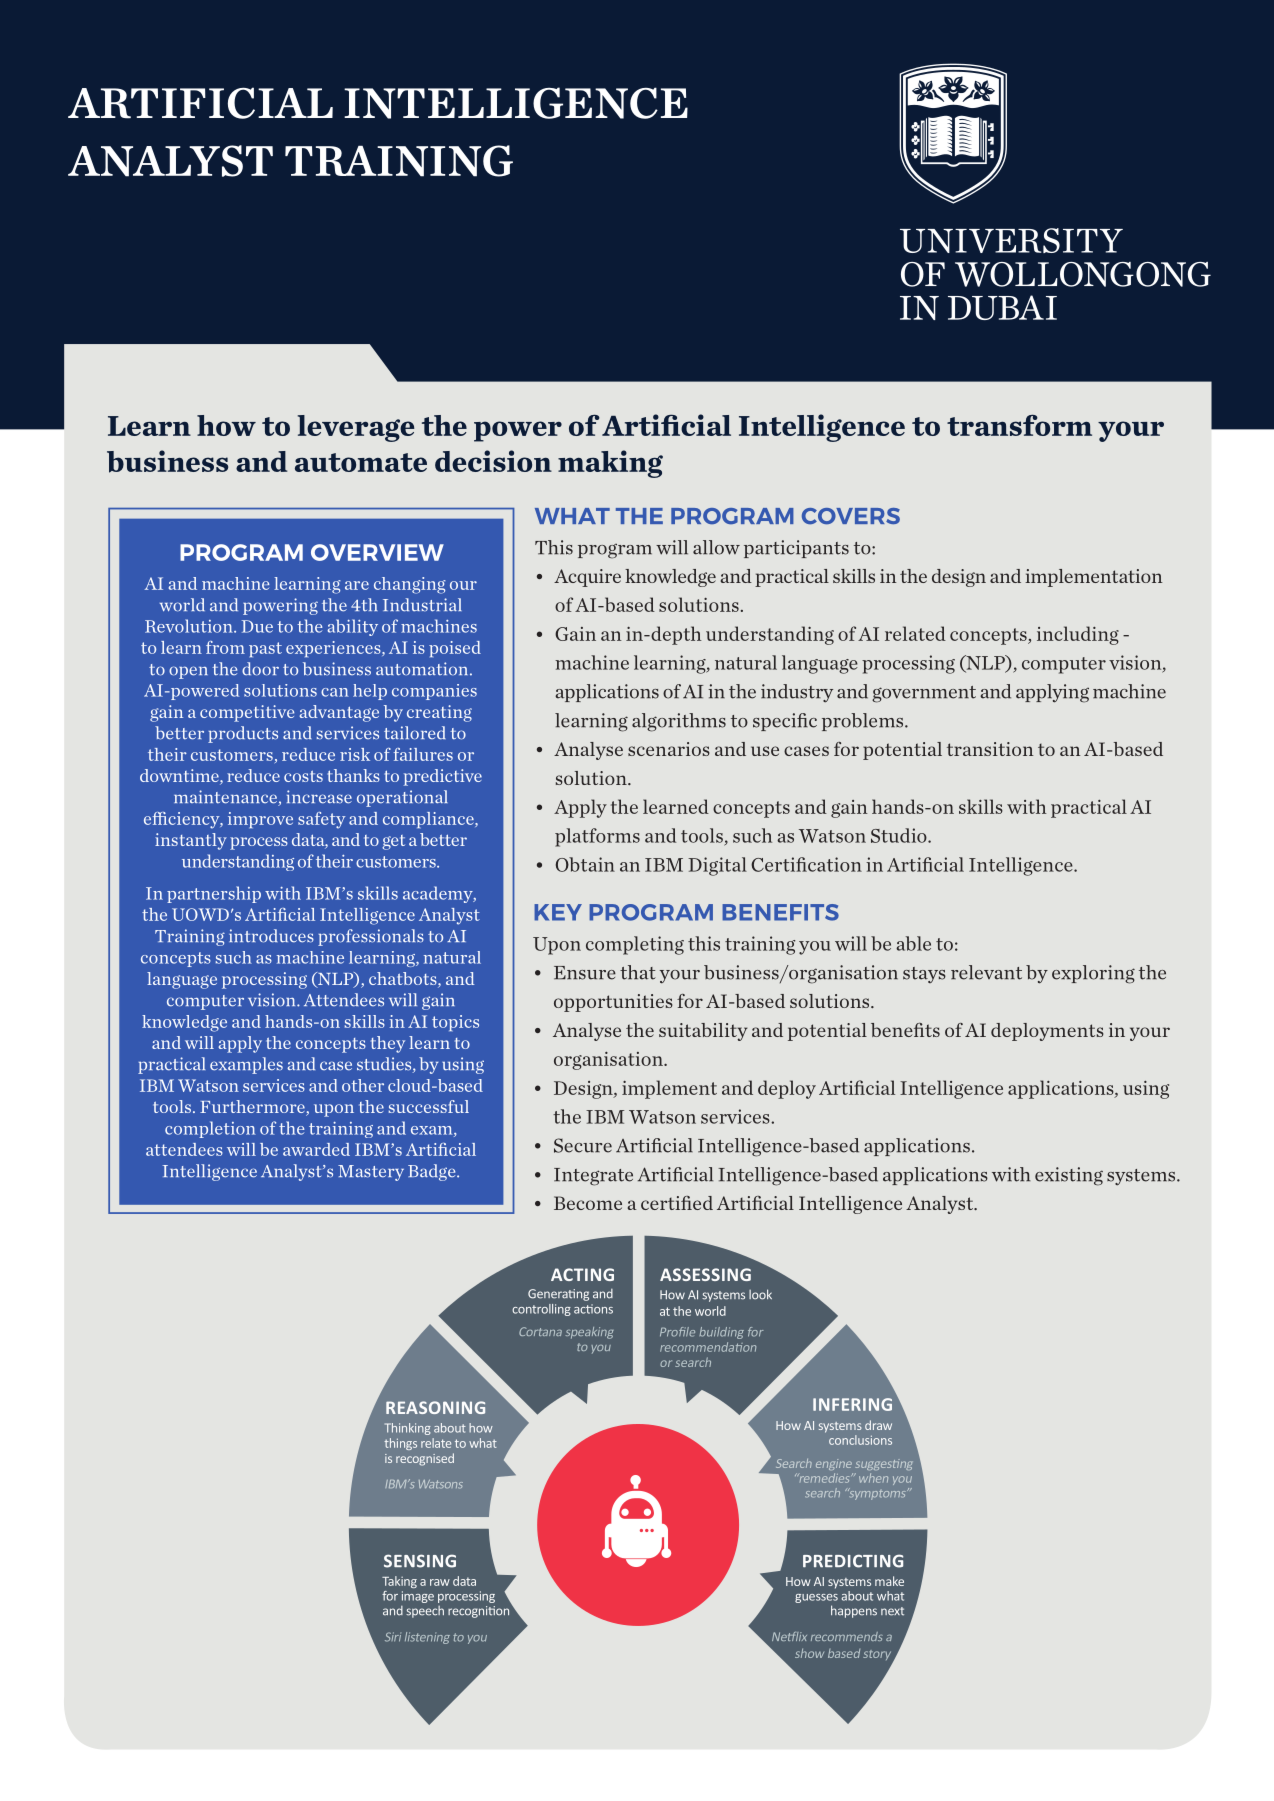  Describe the element at coordinates (610, 464) in the screenshot. I see `making` at that location.
